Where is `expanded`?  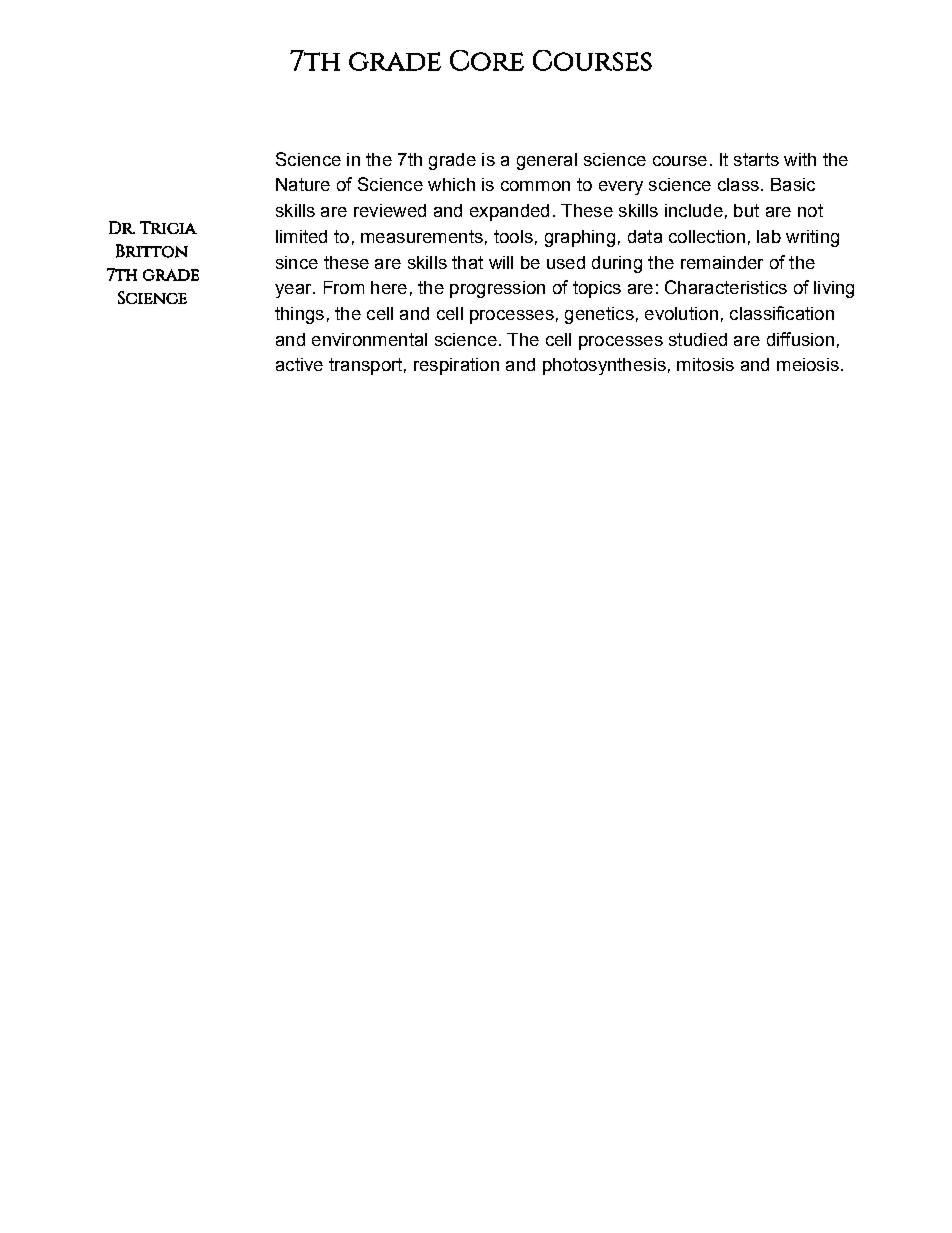 expanded is located at coordinates (509, 212).
